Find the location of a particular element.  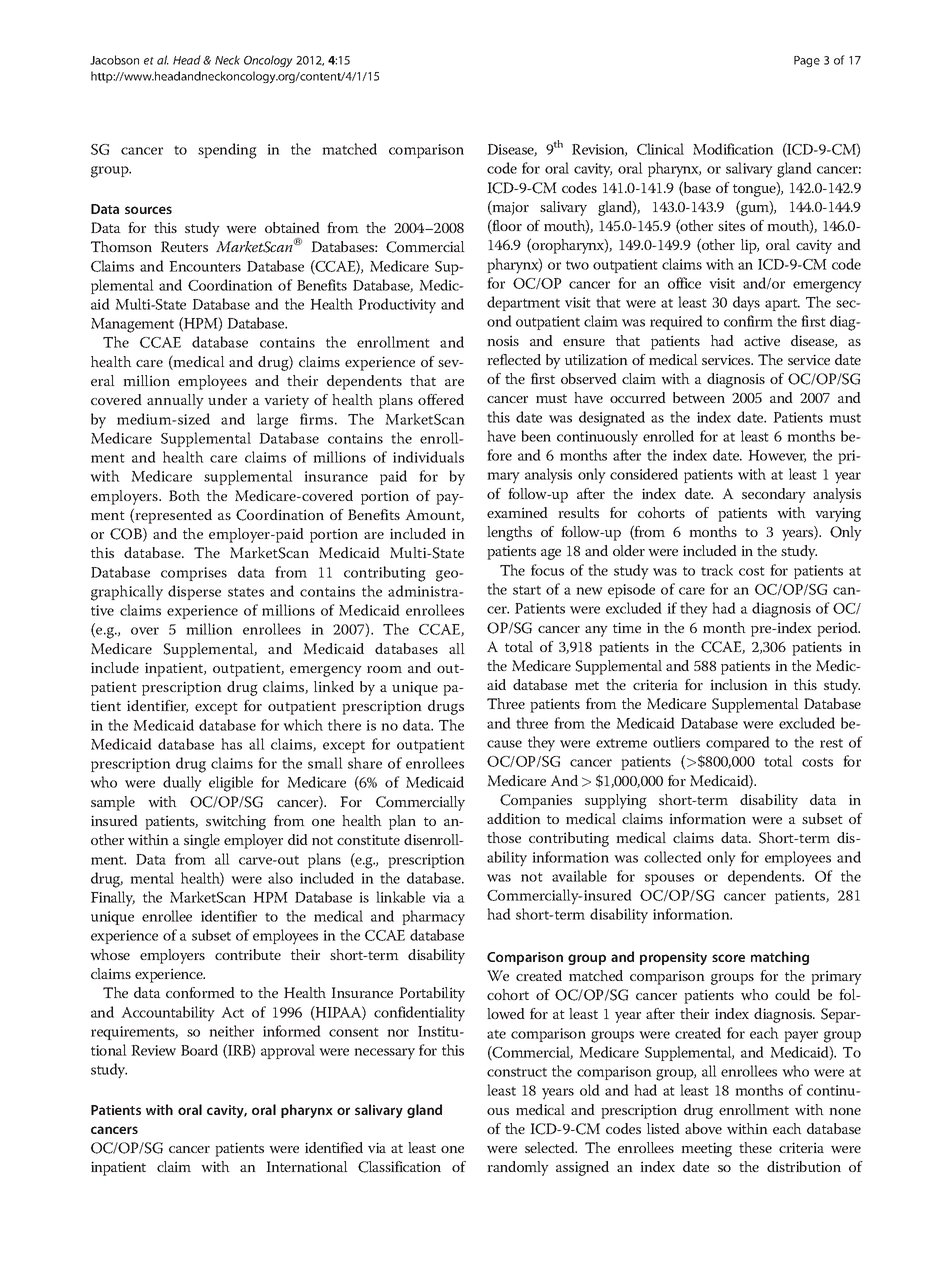

Page is located at coordinates (807, 61).
